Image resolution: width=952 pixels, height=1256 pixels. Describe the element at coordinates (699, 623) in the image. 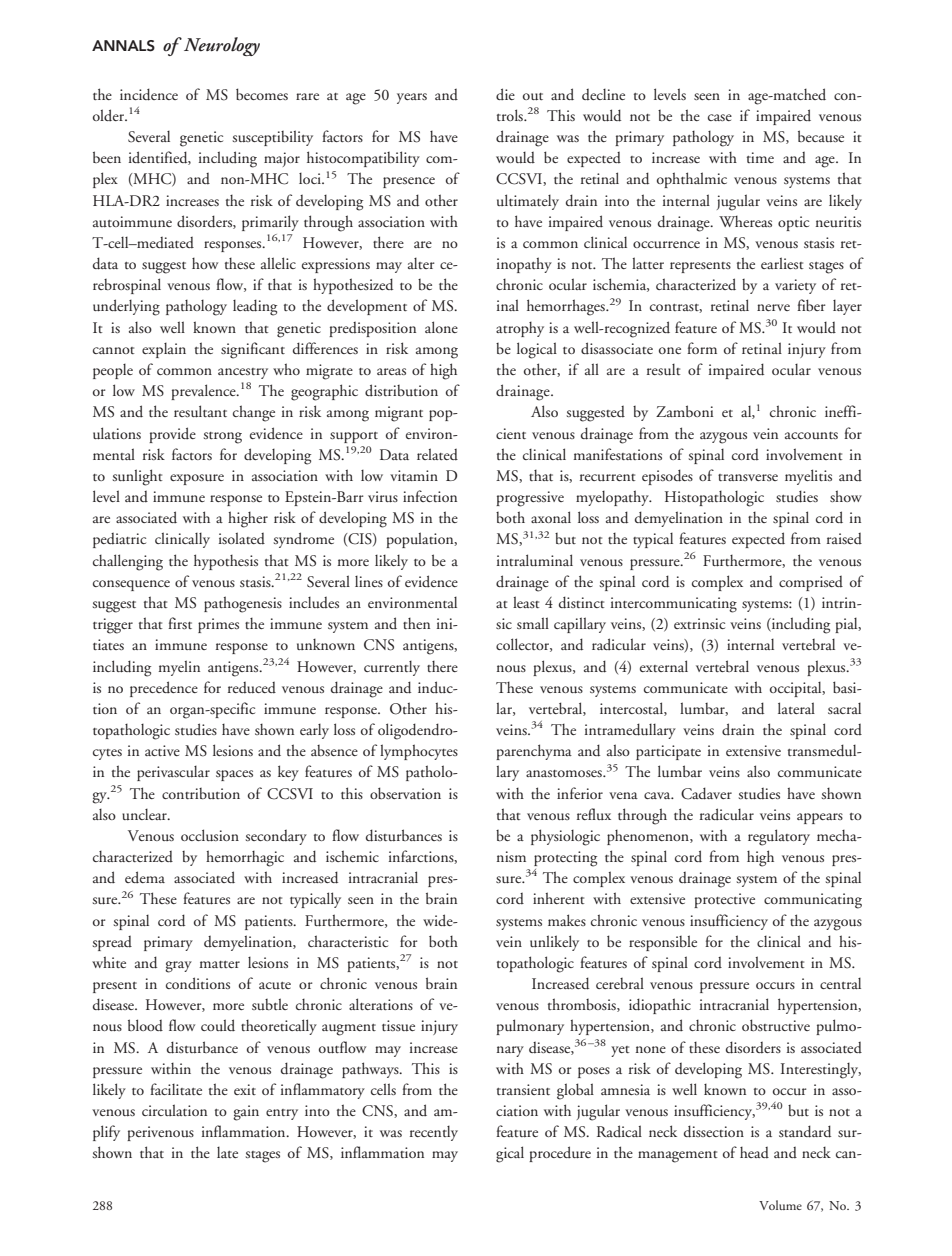

I see `extrinsic` at that location.
